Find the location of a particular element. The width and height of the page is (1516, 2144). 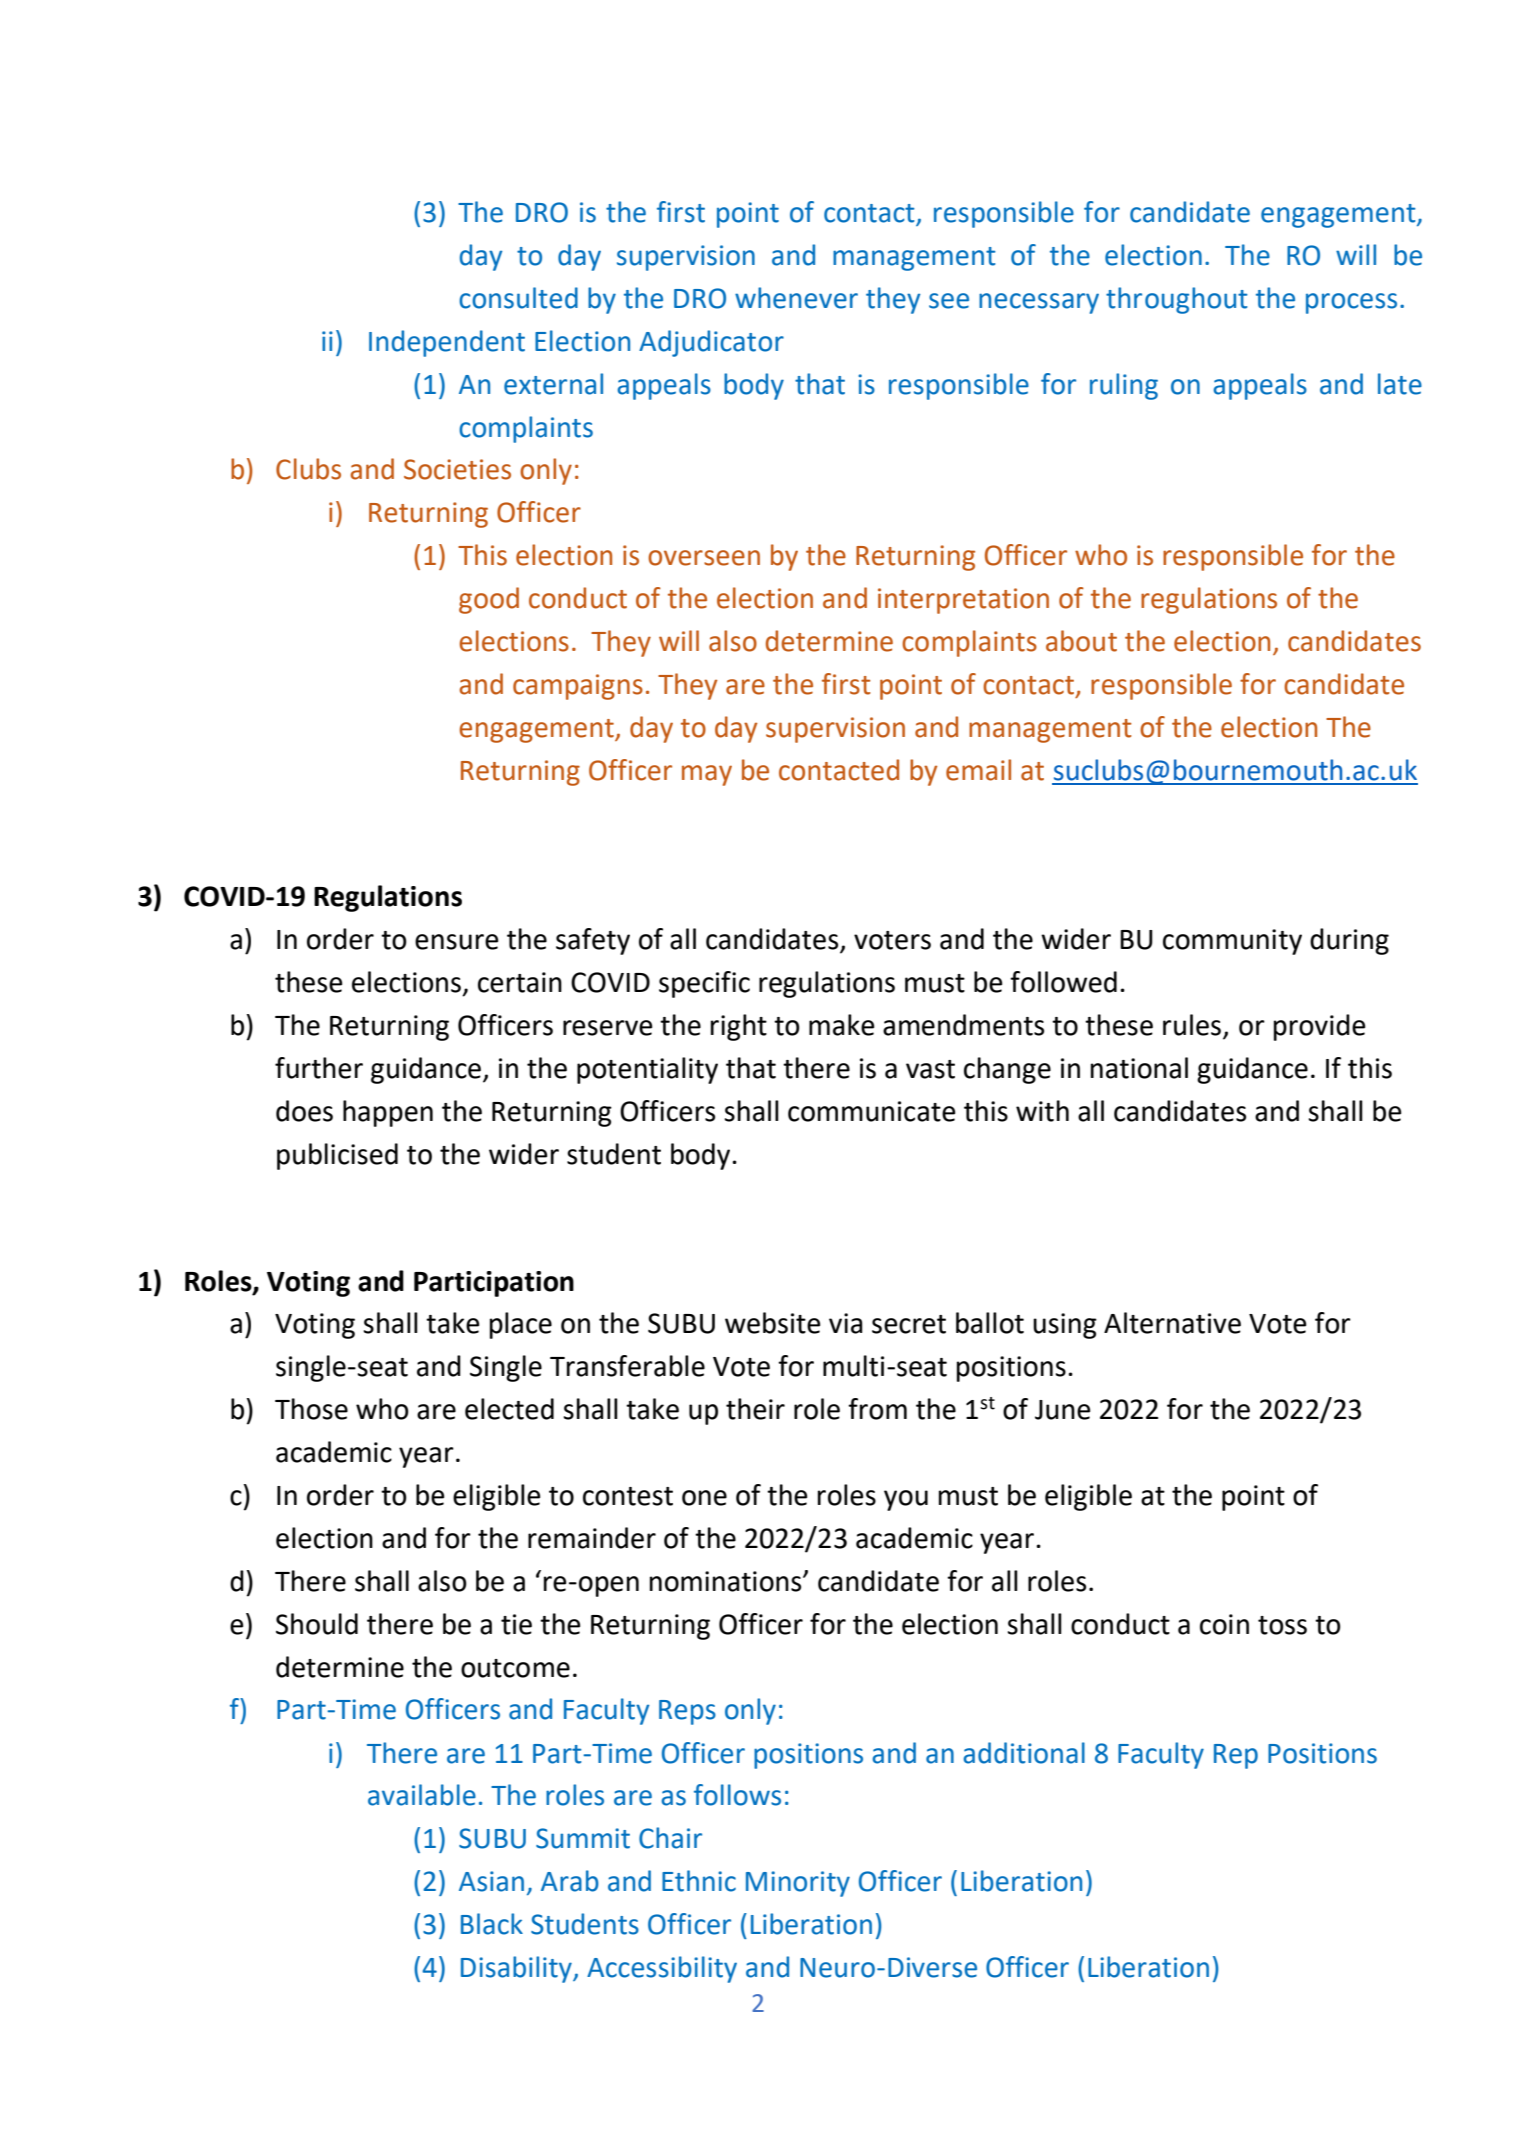

Independent is located at coordinates (447, 343).
